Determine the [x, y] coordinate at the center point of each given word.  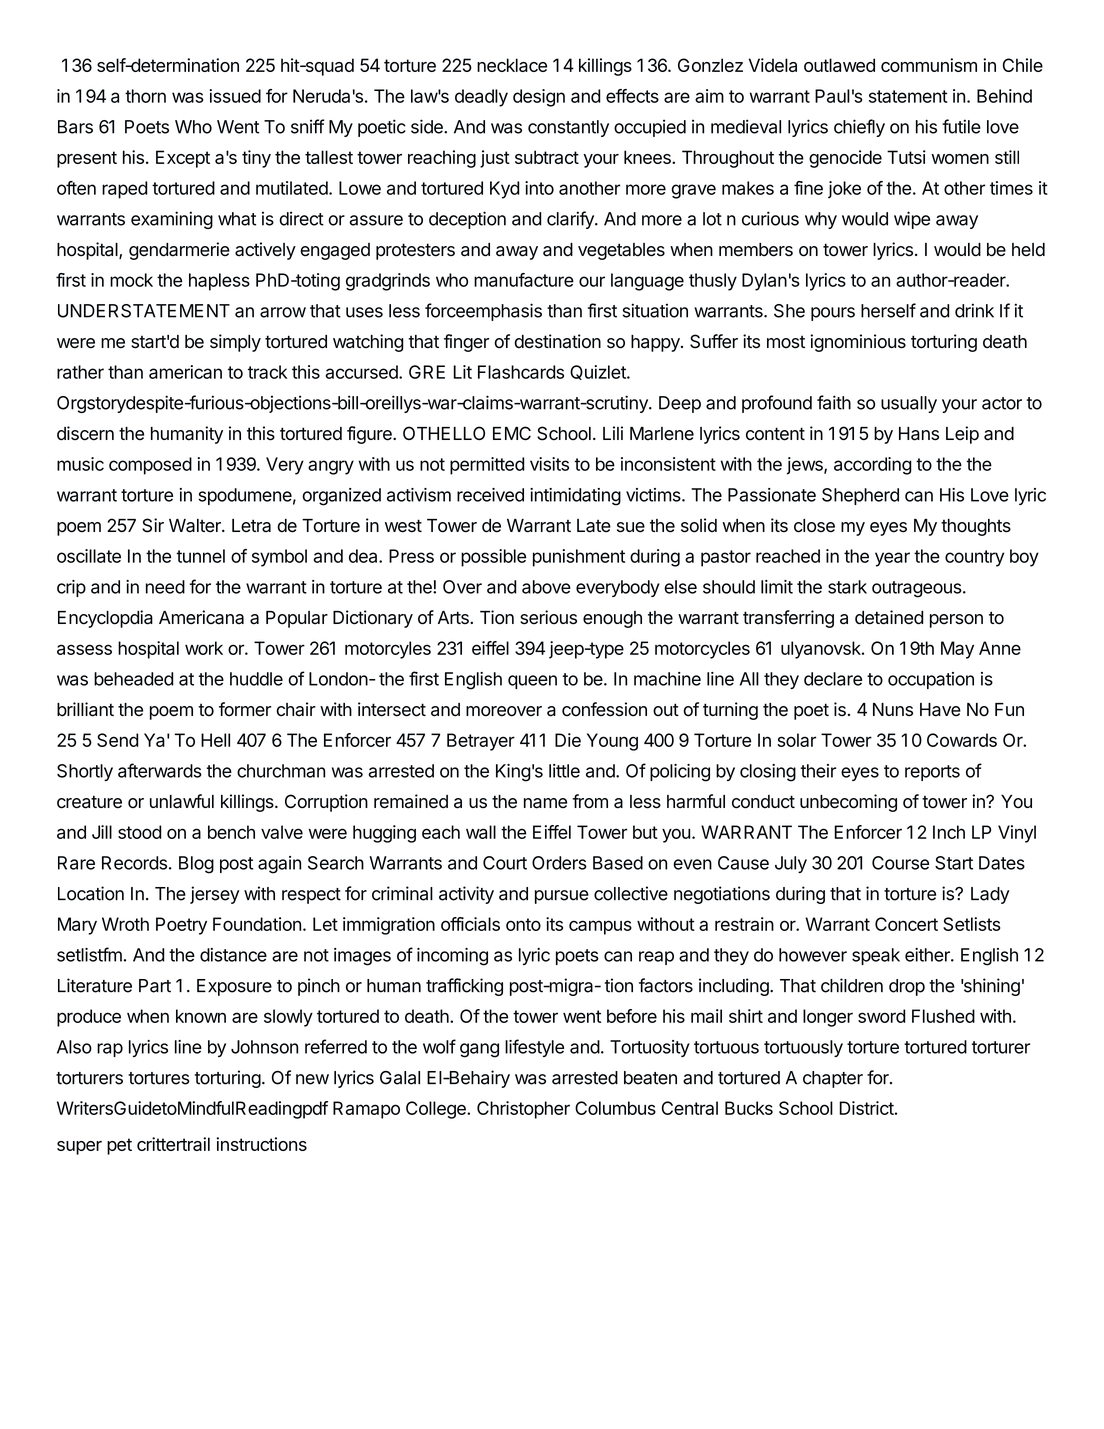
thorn [145, 96]
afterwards [160, 770]
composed [150, 466]
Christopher [523, 1110]
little [564, 771]
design [539, 98]
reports [932, 773]
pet [119, 1146]
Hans [919, 434]
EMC [512, 433]
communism [929, 65]
